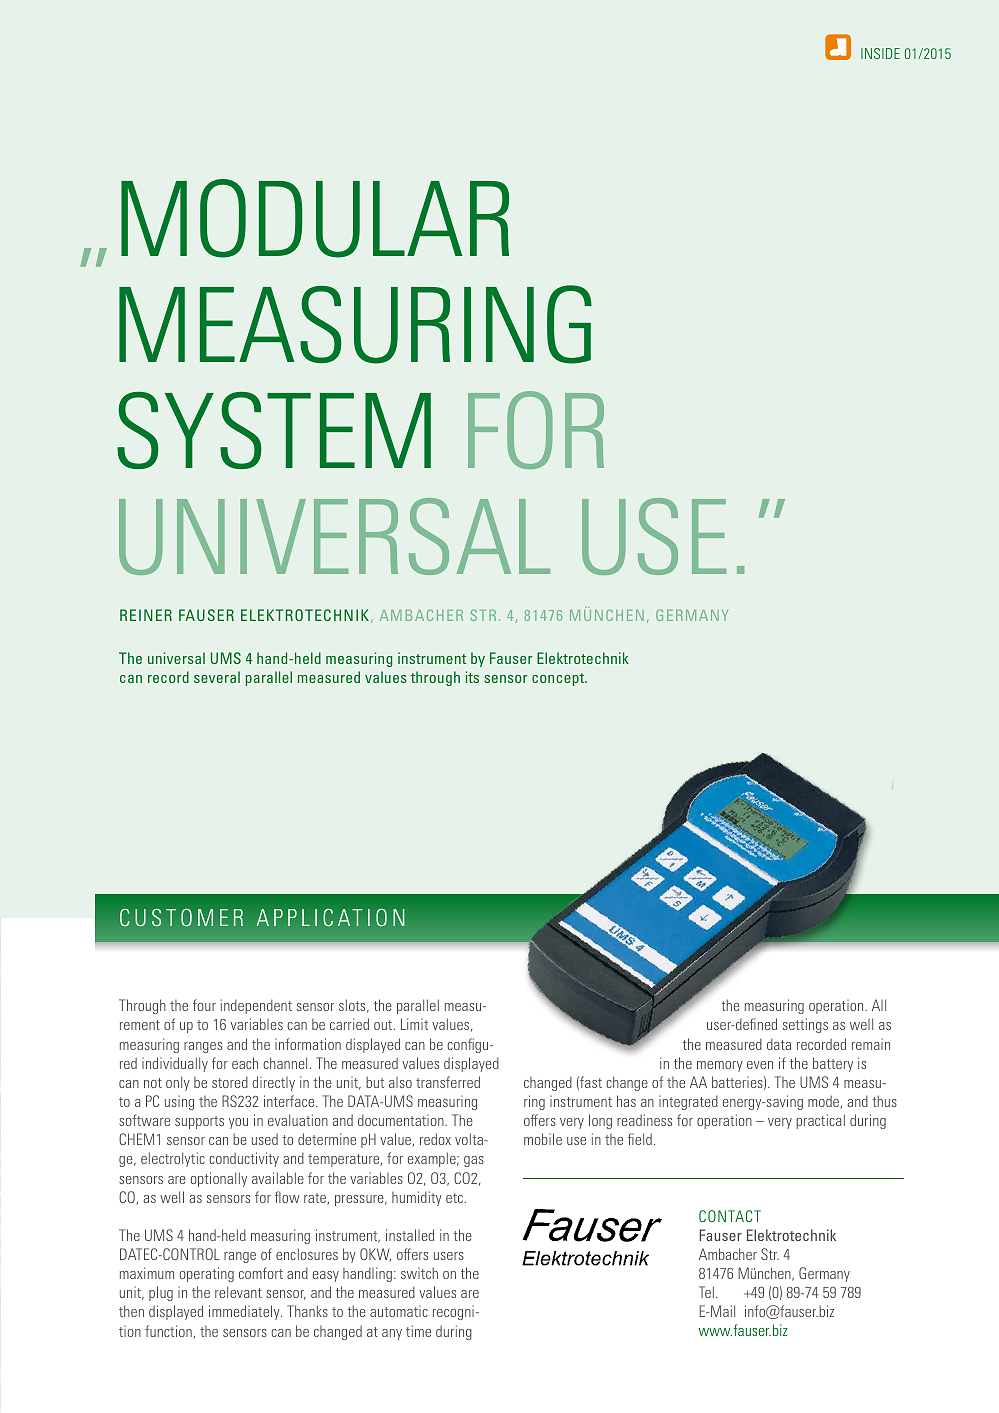 This screenshot has height=1413, width=999. Describe the element at coordinates (274, 430) in the screenshot. I see `SYSTEM` at that location.
